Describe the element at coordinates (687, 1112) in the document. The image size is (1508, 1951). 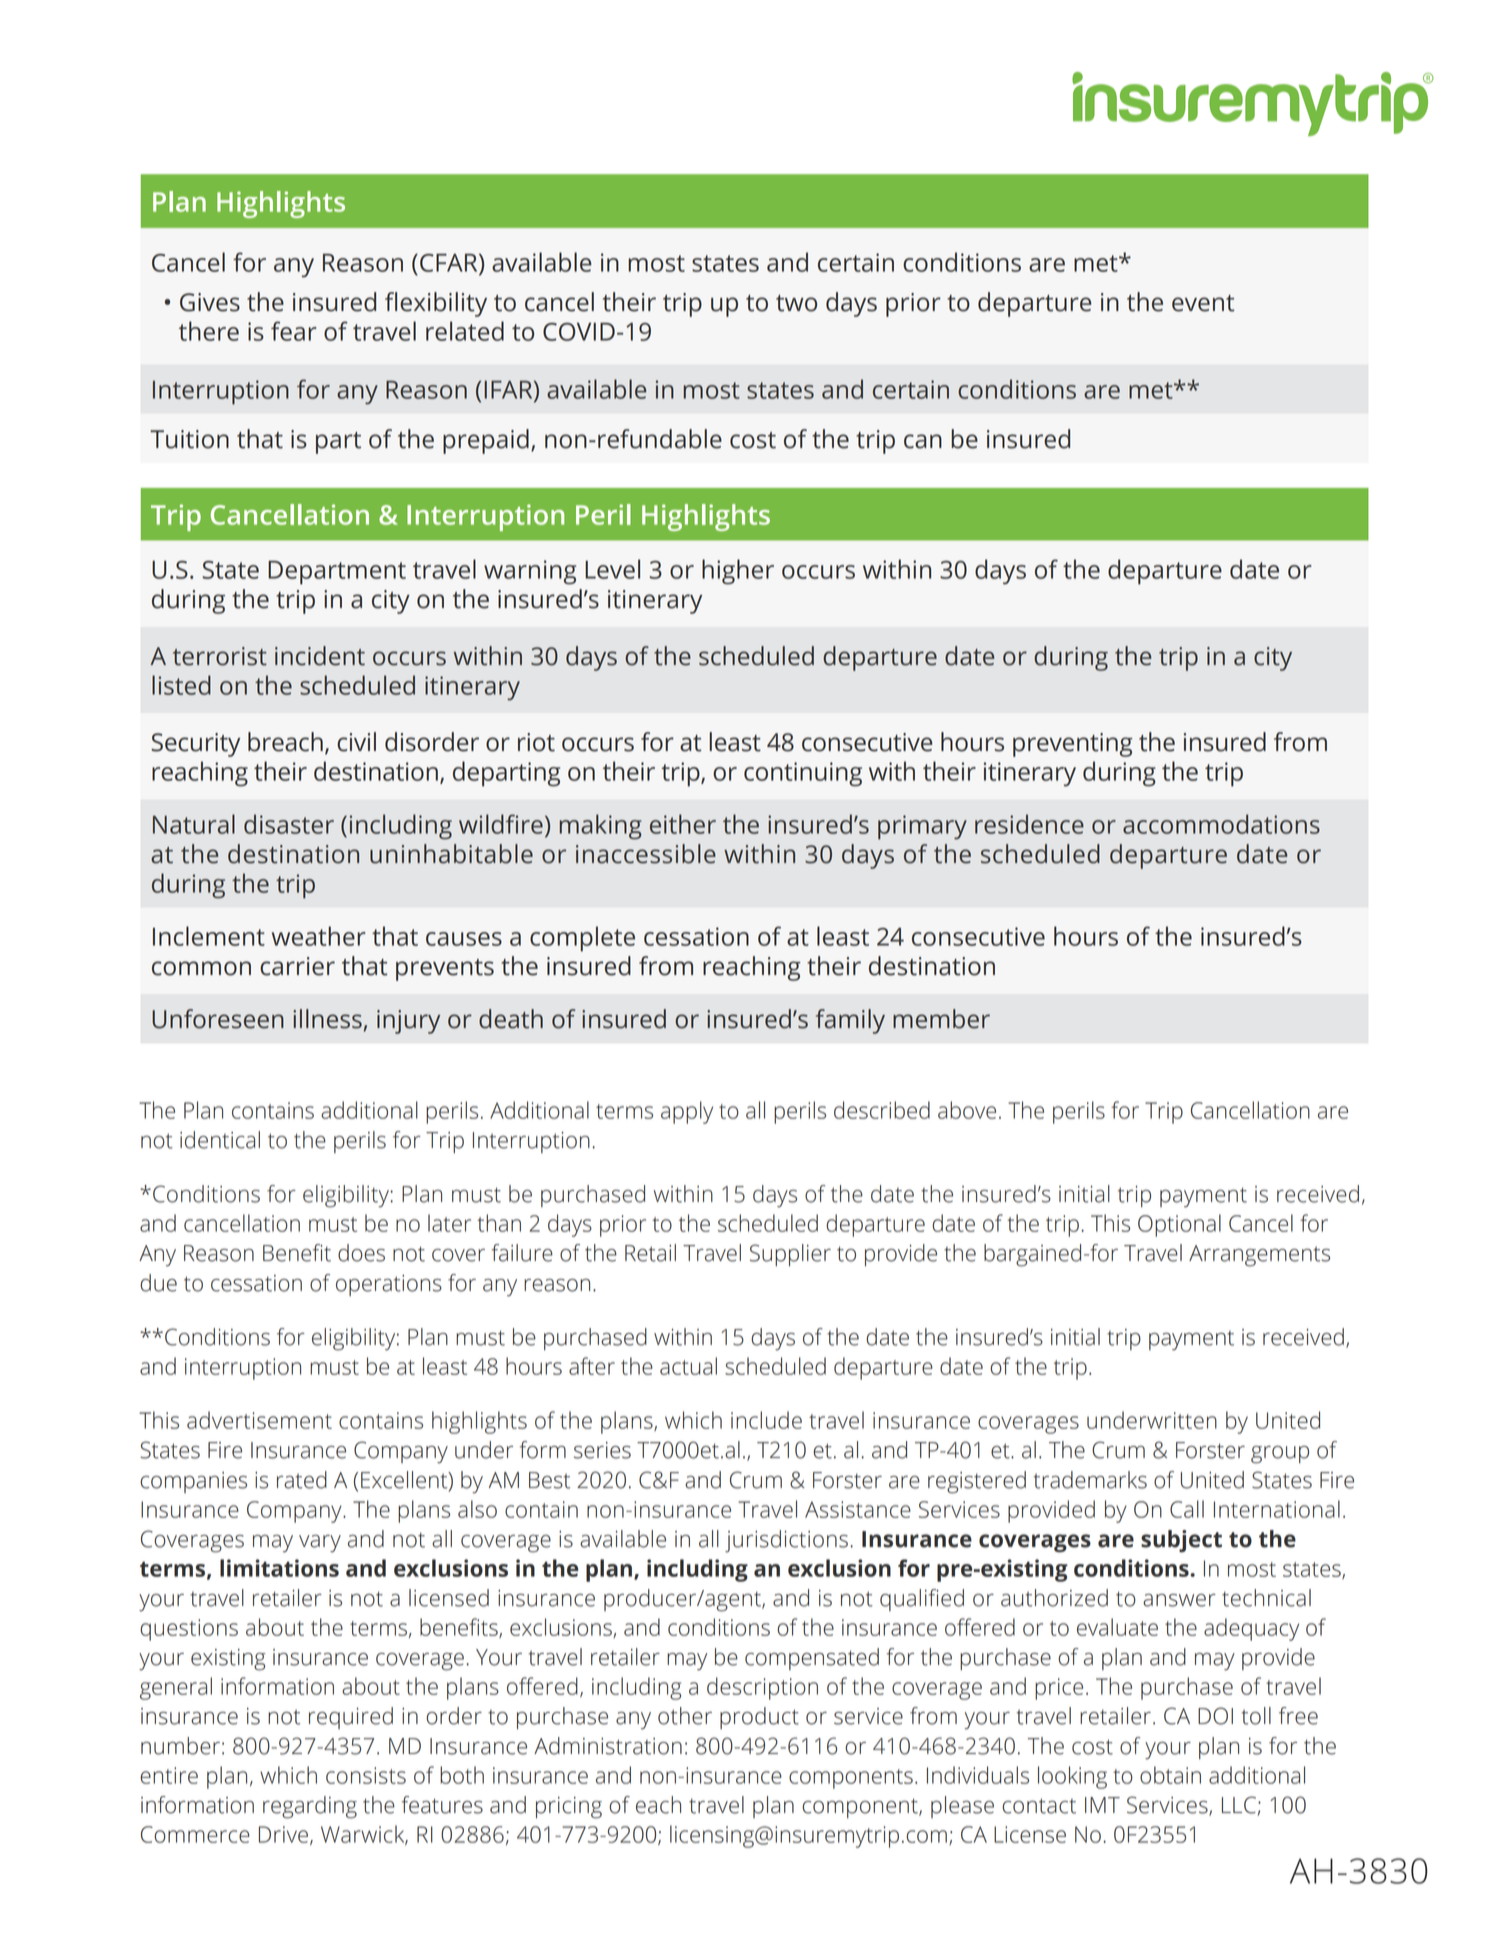
I see `apply` at that location.
